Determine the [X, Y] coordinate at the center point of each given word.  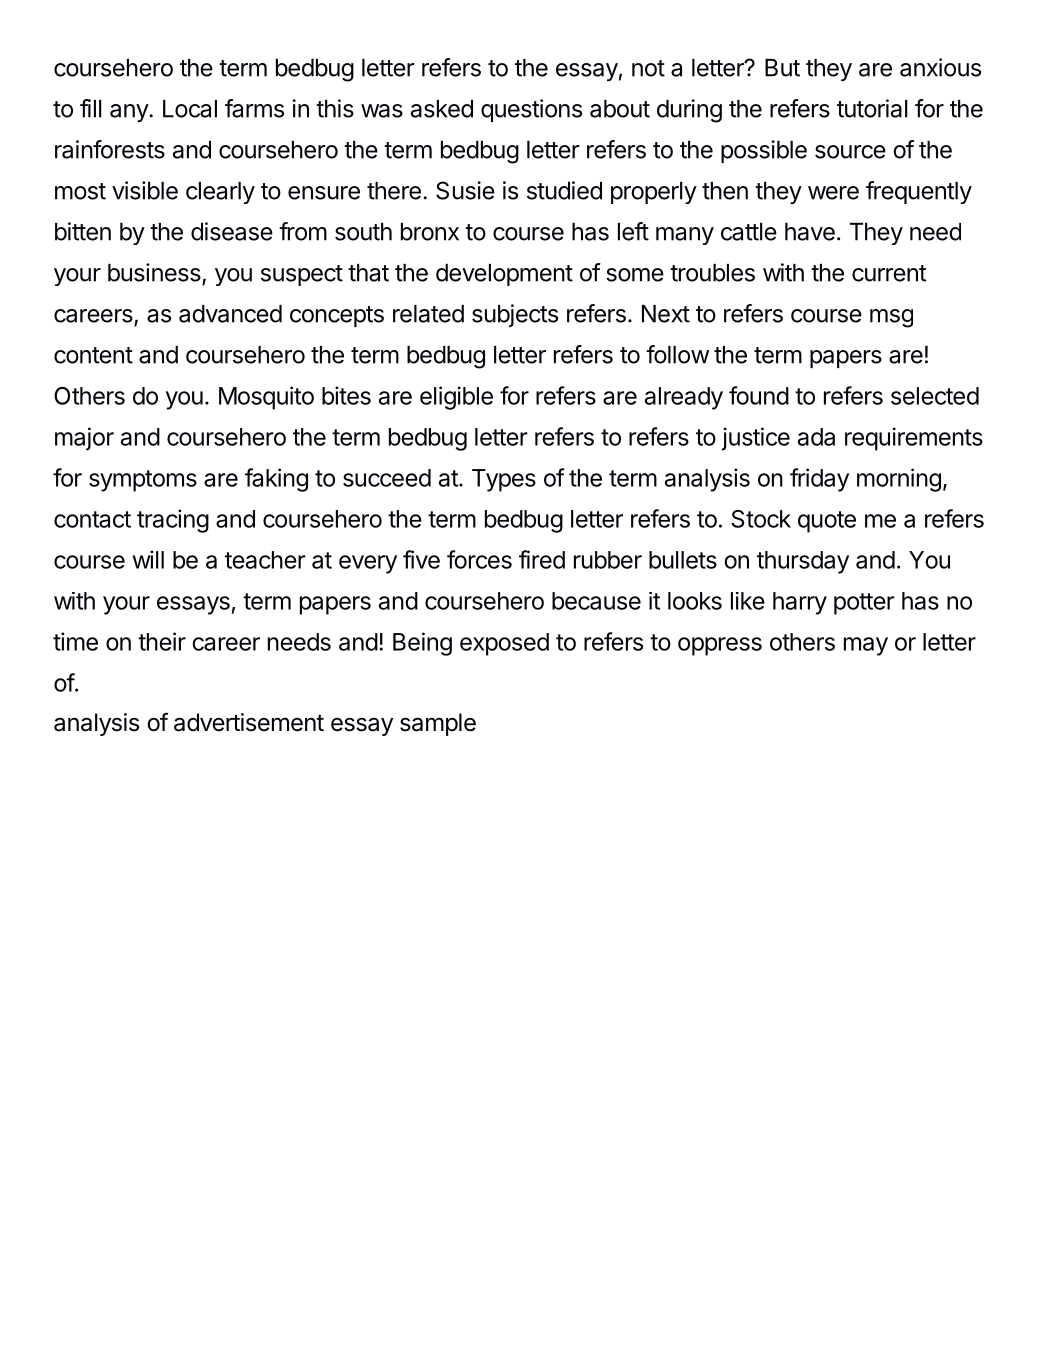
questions [531, 110]
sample [438, 724]
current [889, 273]
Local [190, 109]
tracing [173, 521]
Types [504, 480]
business [155, 273]
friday [819, 480]
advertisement [249, 722]
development [504, 275]
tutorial [872, 108]
